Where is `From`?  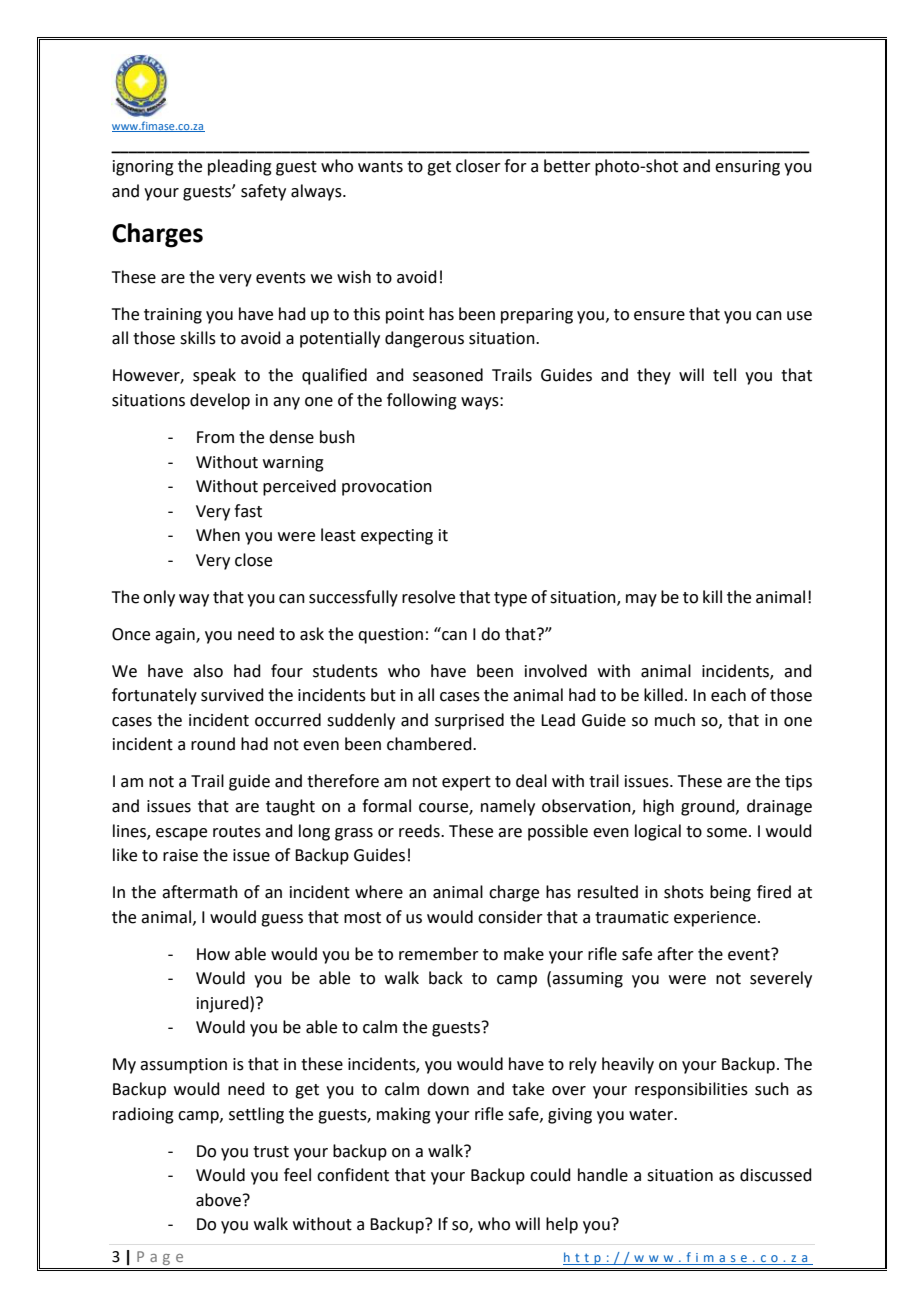
From is located at coordinates (215, 437).
